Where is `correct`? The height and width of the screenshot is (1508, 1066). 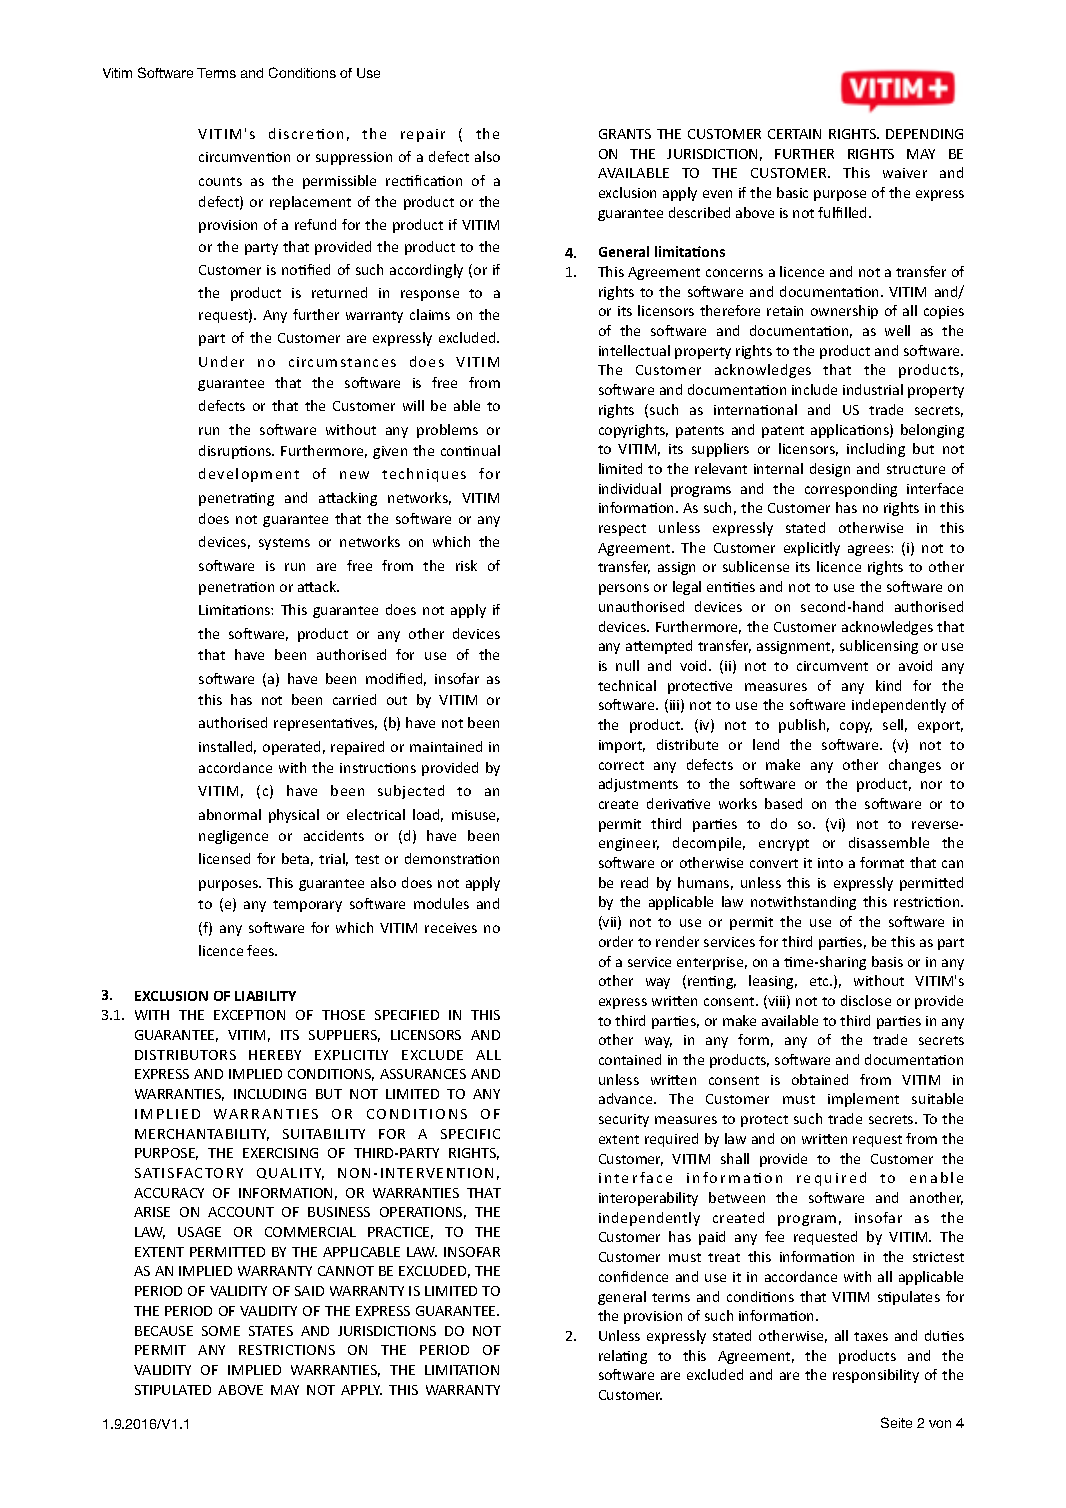 correct is located at coordinates (621, 765).
